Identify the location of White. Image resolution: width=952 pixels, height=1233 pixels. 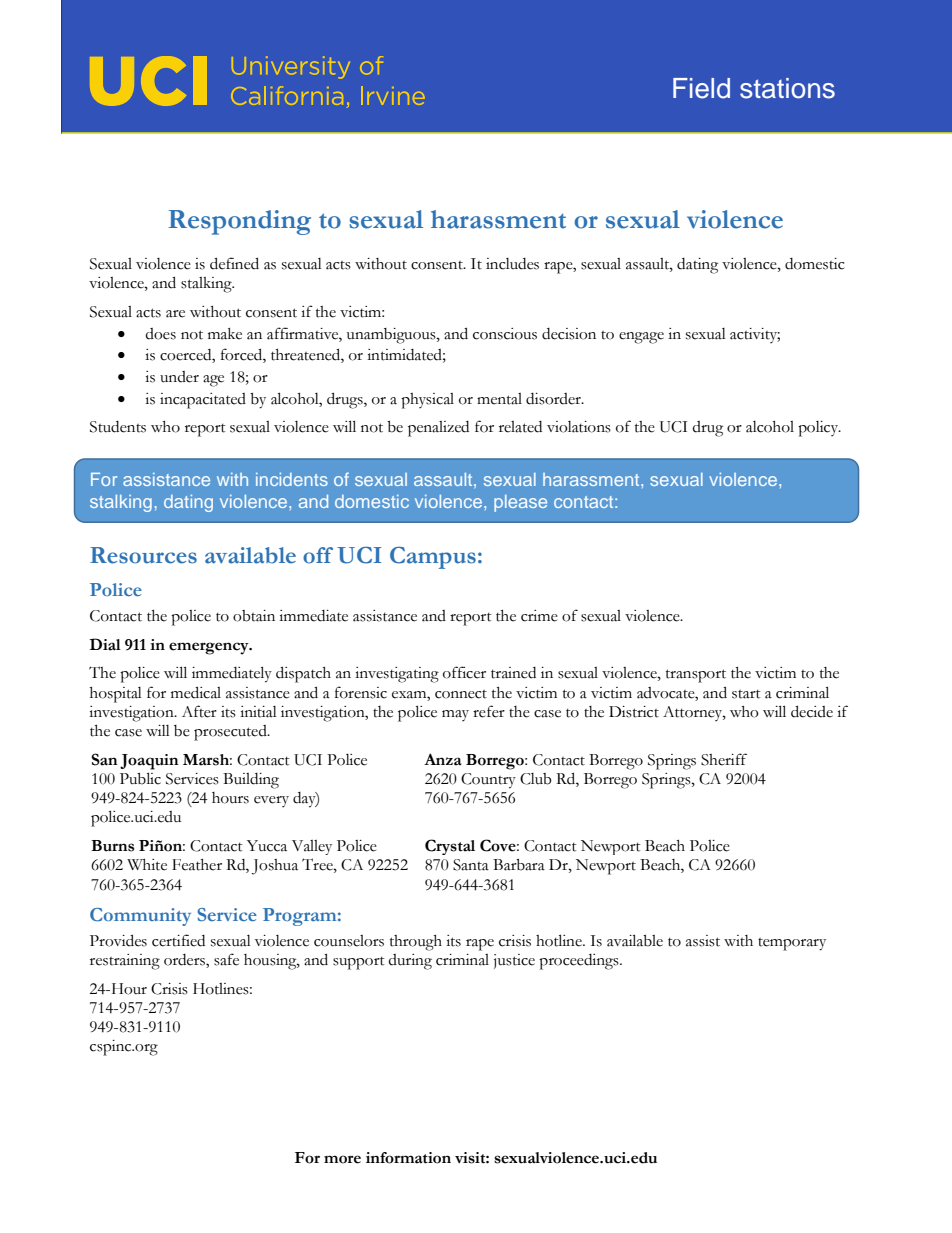
(147, 865).
